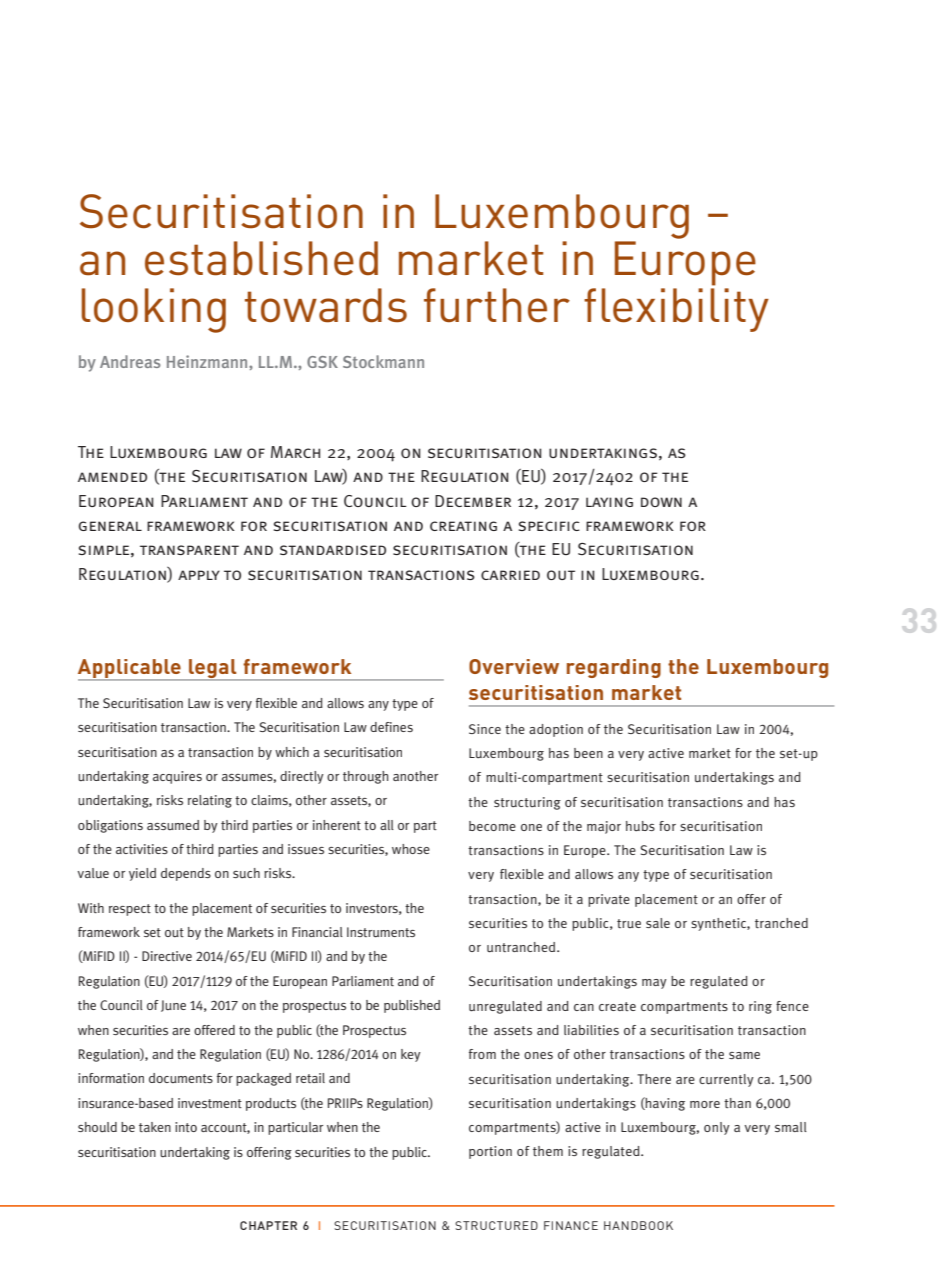 Image resolution: width=952 pixels, height=1274 pixels. I want to click on STRUCTURED, so click(496, 1225).
